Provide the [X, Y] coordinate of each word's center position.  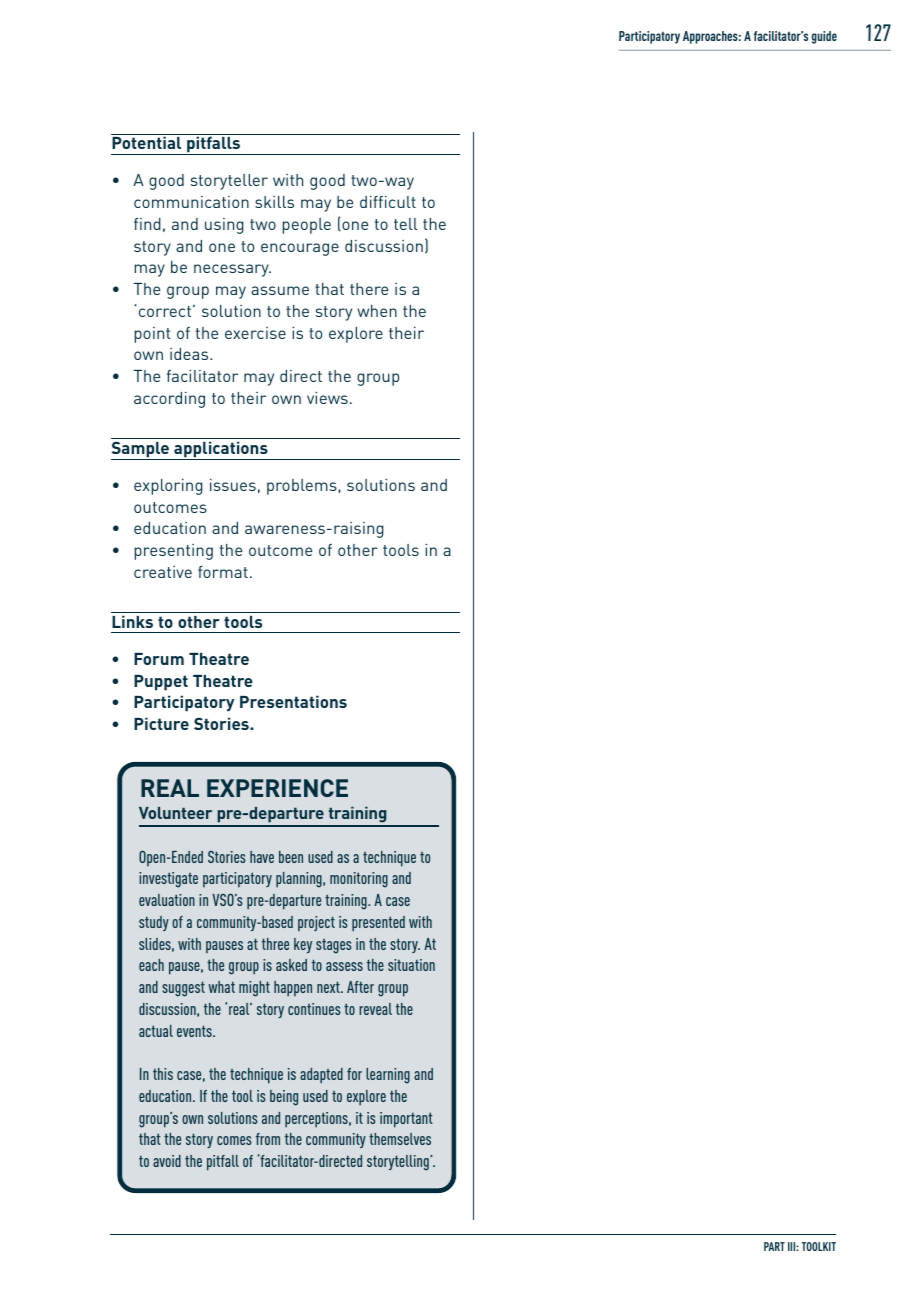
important [406, 1120]
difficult [388, 202]
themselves [400, 1139]
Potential [146, 142]
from [268, 1139]
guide [824, 37]
